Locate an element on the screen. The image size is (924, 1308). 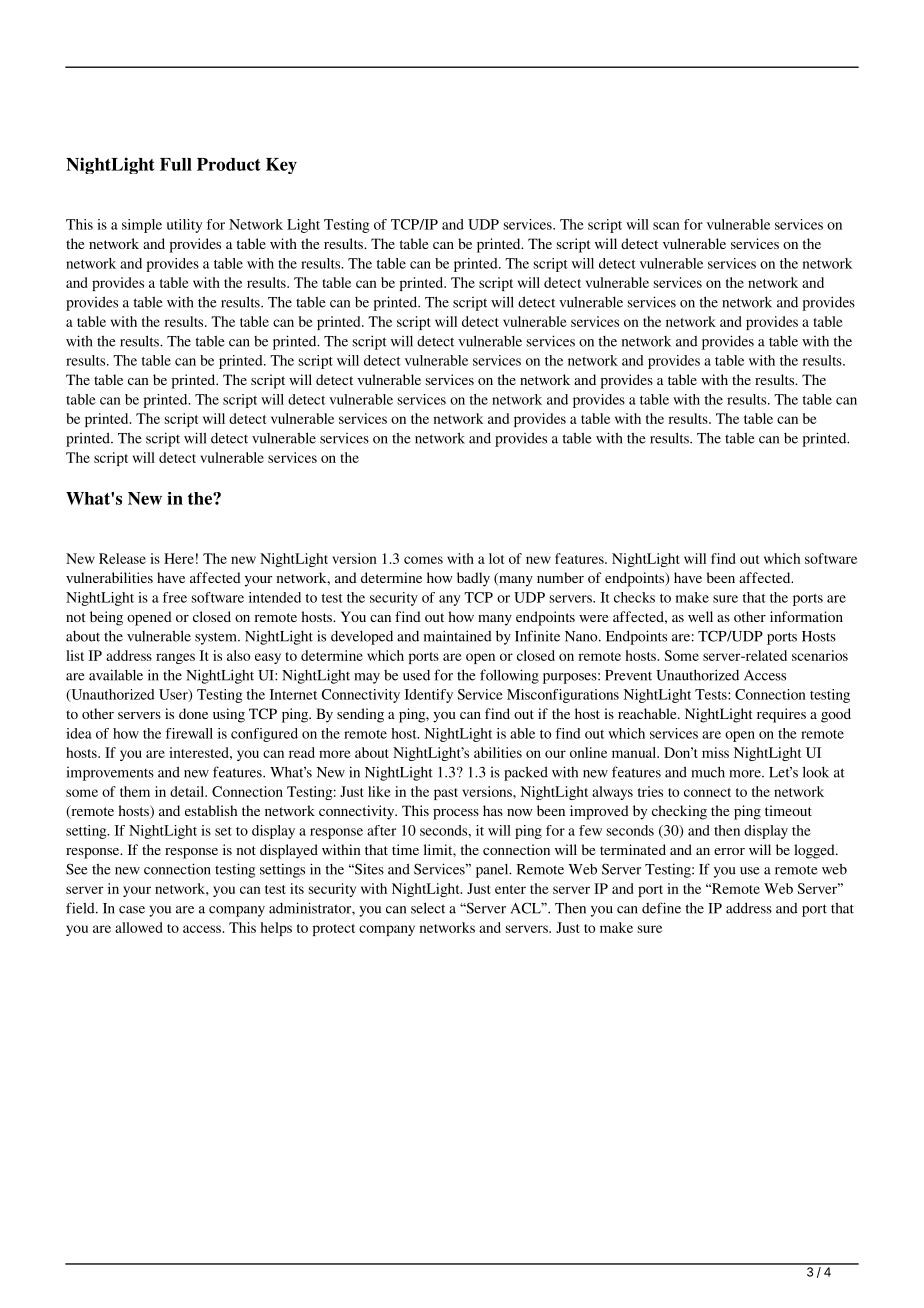
Full is located at coordinates (176, 164).
